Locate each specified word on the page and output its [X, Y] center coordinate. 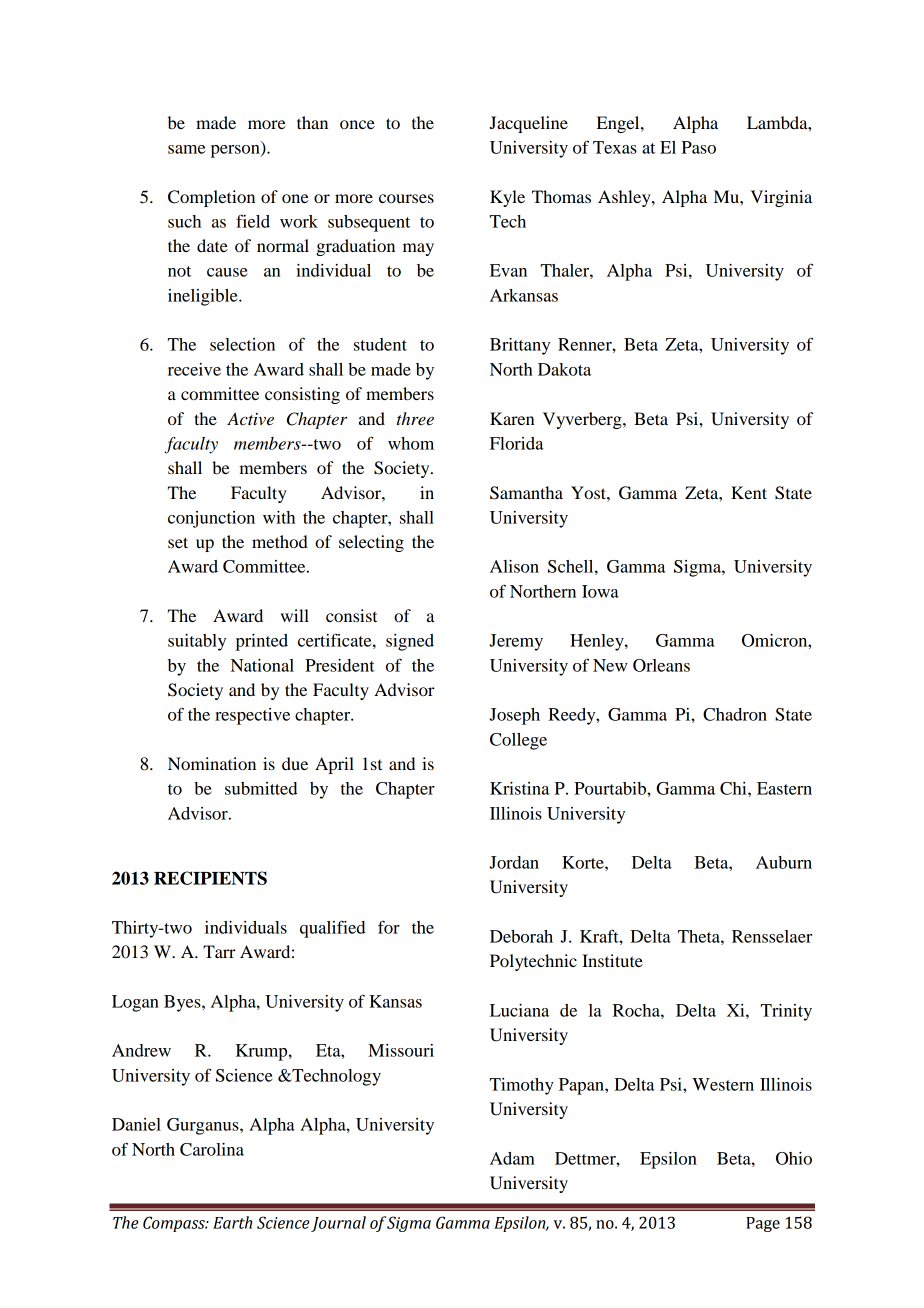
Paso [699, 147]
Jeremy [516, 642]
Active [250, 419]
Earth [232, 1222]
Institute [612, 960]
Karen [512, 418]
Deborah [521, 936]
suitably [197, 642]
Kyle [507, 198]
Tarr [219, 951]
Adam [512, 1158]
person [236, 151]
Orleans [661, 665]
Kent [749, 492]
